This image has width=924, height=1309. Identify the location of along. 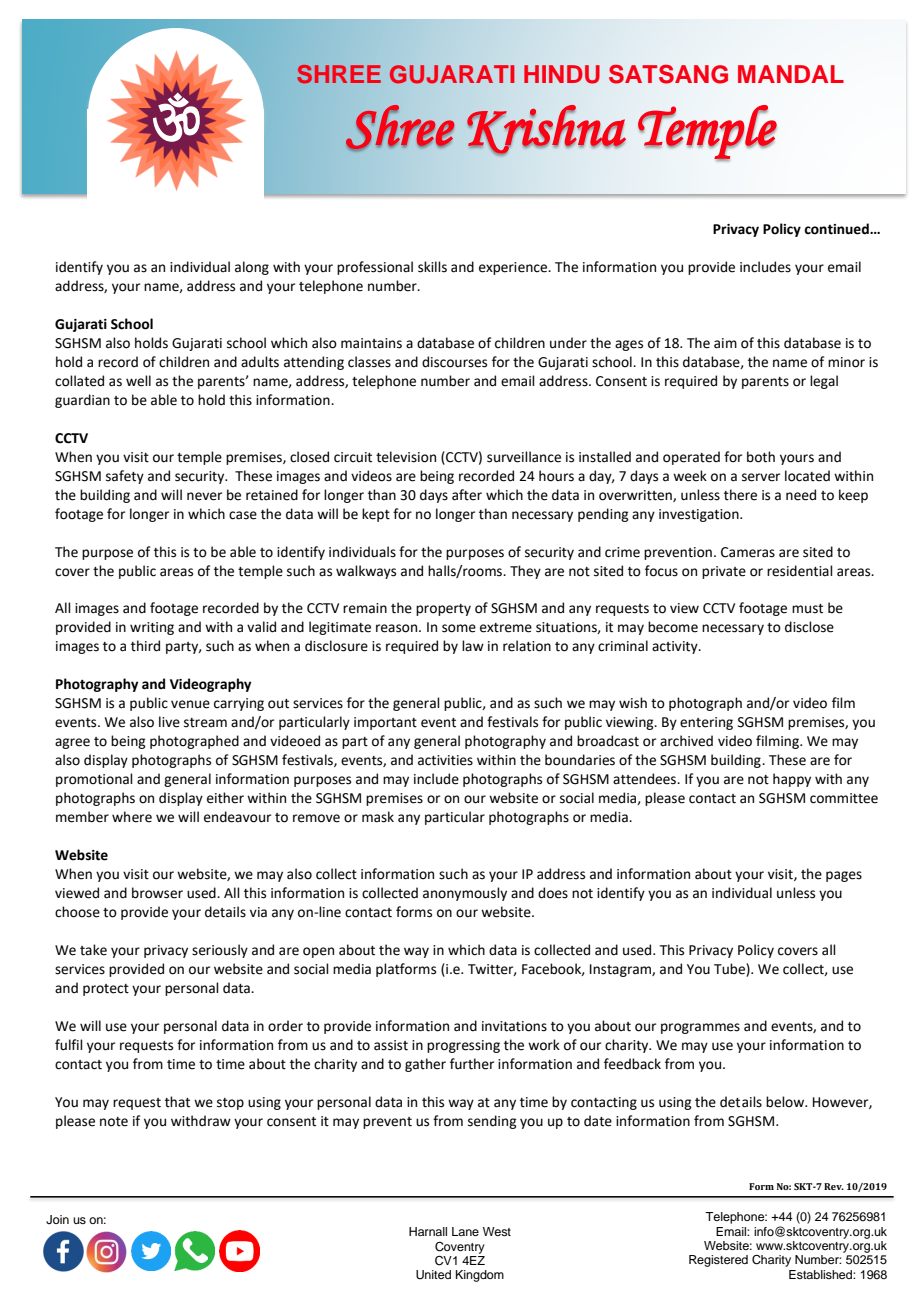
(252, 268).
